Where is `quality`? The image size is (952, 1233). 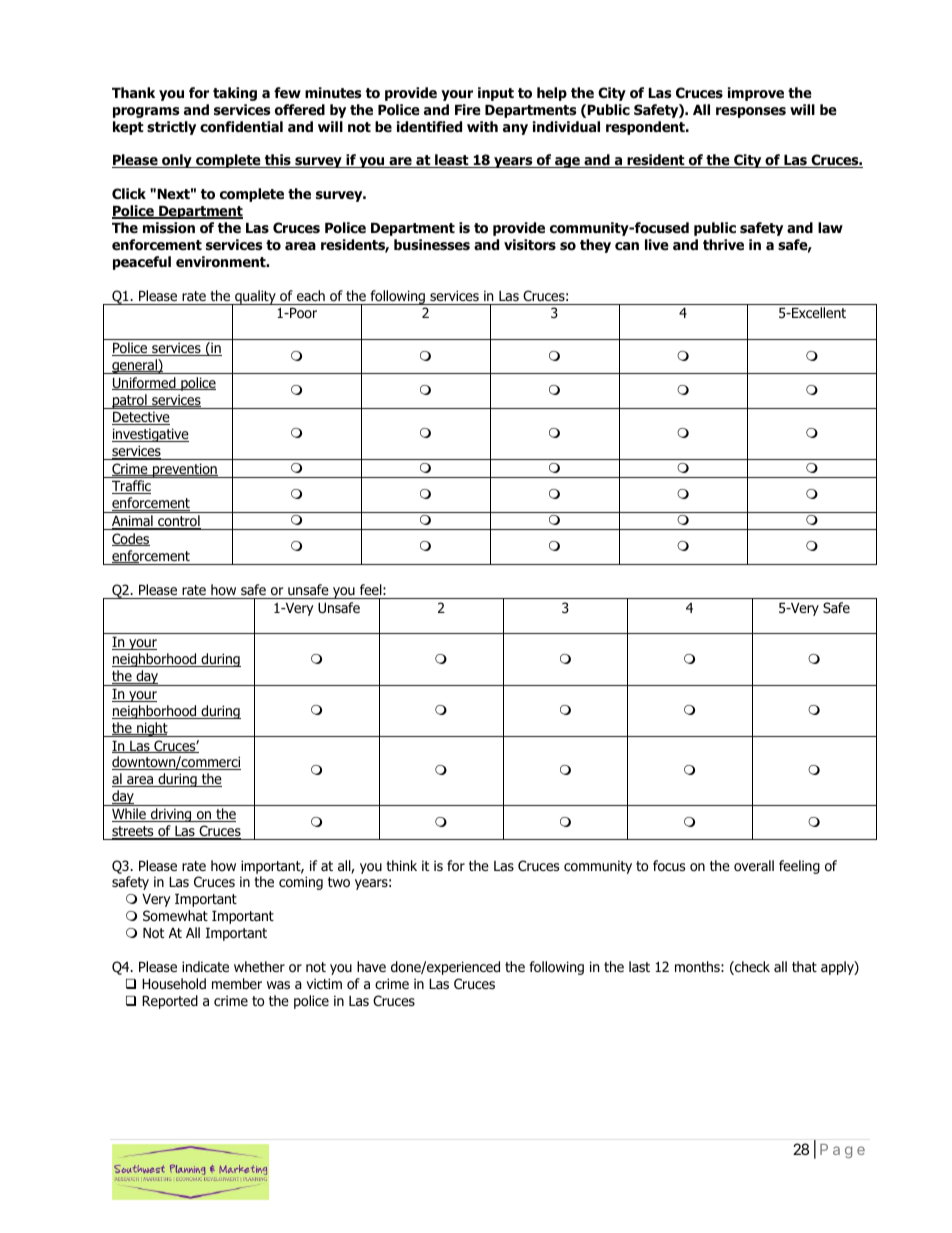
quality is located at coordinates (255, 297).
